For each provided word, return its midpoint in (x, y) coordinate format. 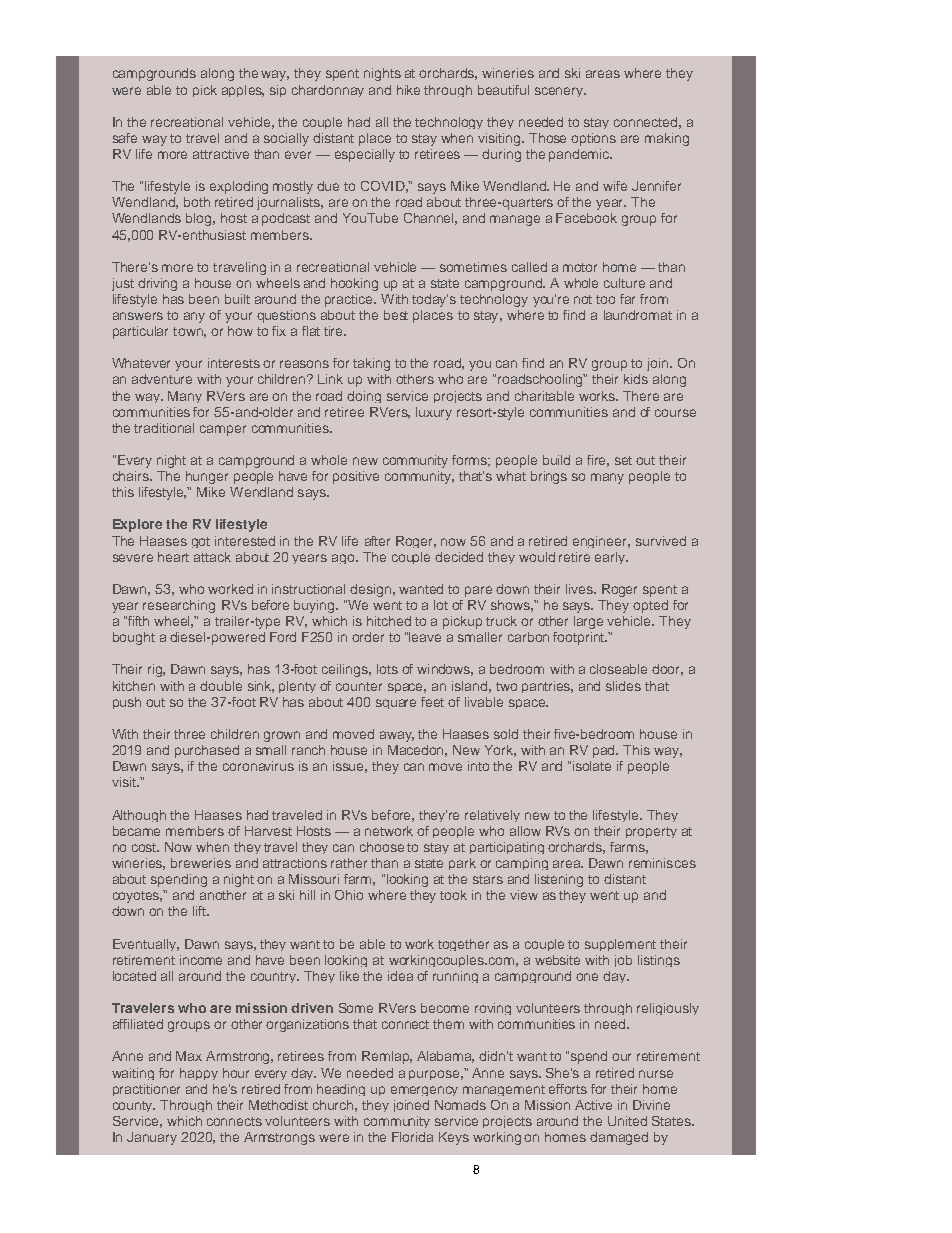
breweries (201, 863)
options (593, 139)
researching (179, 606)
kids (636, 379)
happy (199, 1074)
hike (408, 90)
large (588, 622)
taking (371, 364)
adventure (162, 379)
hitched (389, 621)
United (627, 1121)
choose (382, 847)
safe (125, 138)
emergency (424, 1091)
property (651, 832)
